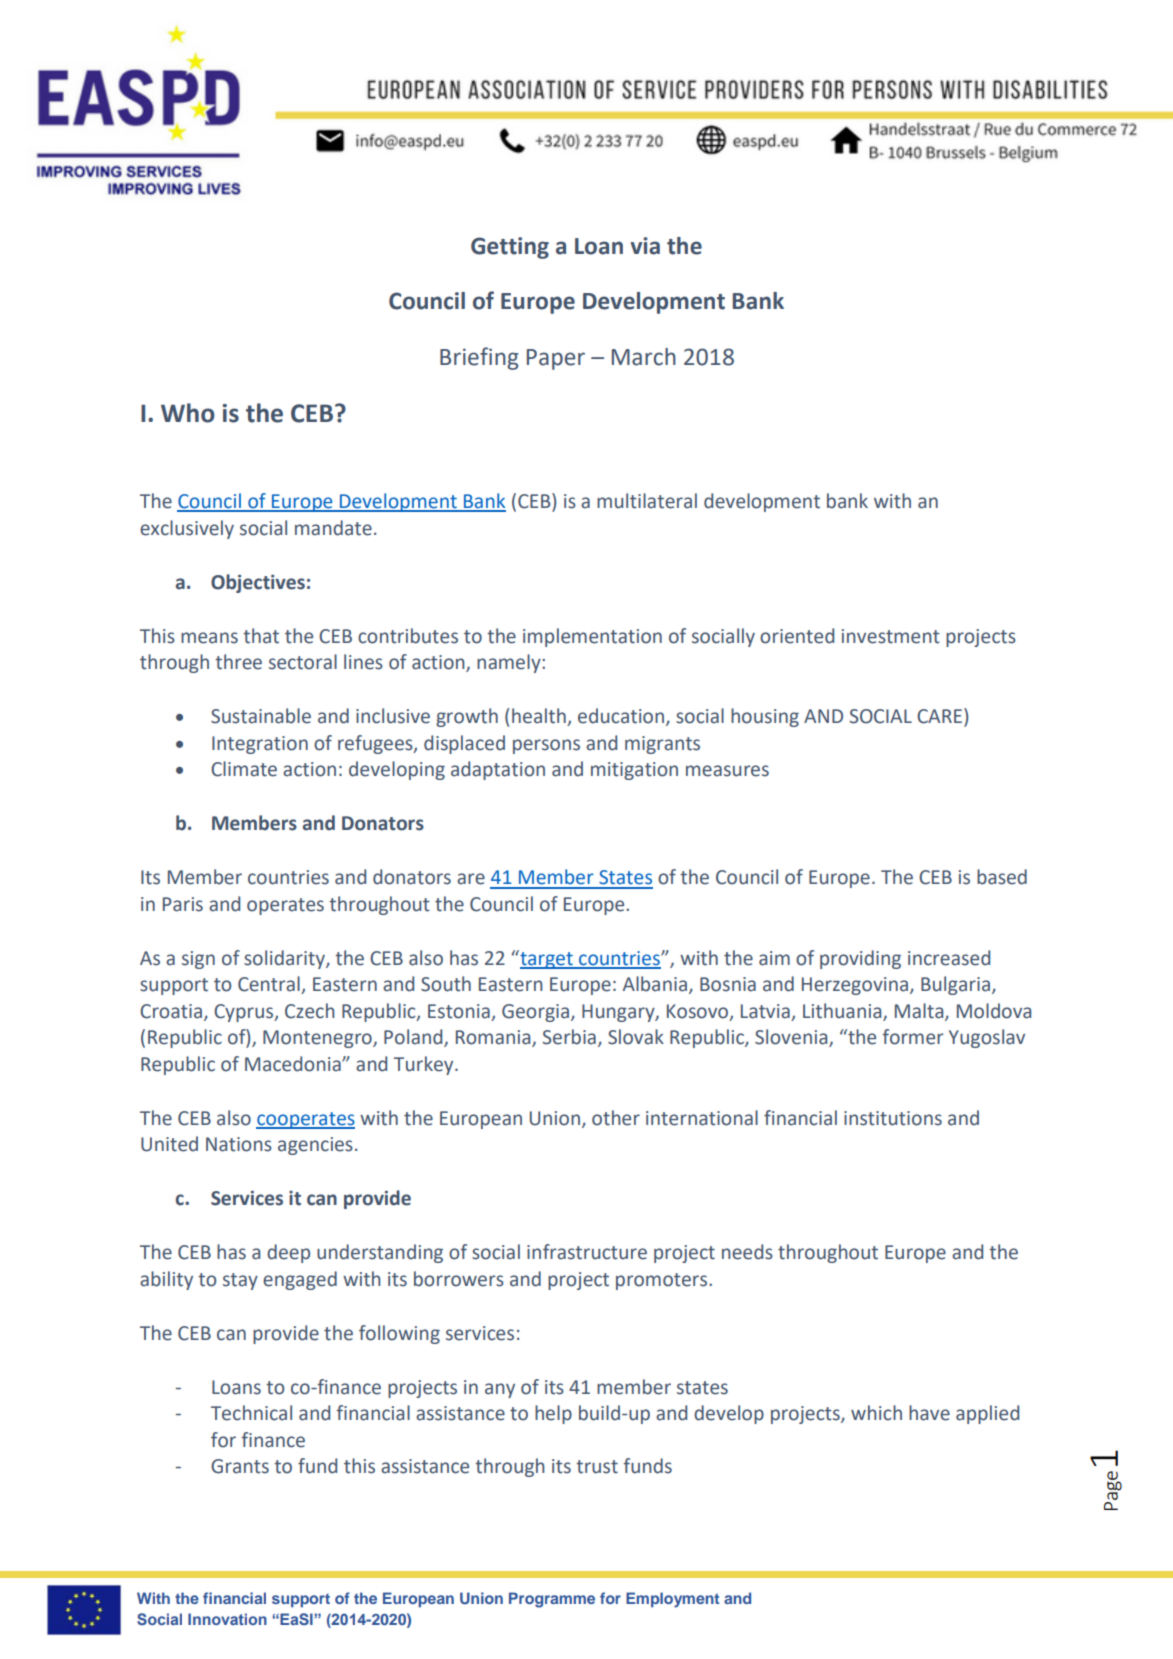 The height and width of the screenshot is (1659, 1173). Describe the element at coordinates (552, 1600) in the screenshot. I see `Programme` at that location.
